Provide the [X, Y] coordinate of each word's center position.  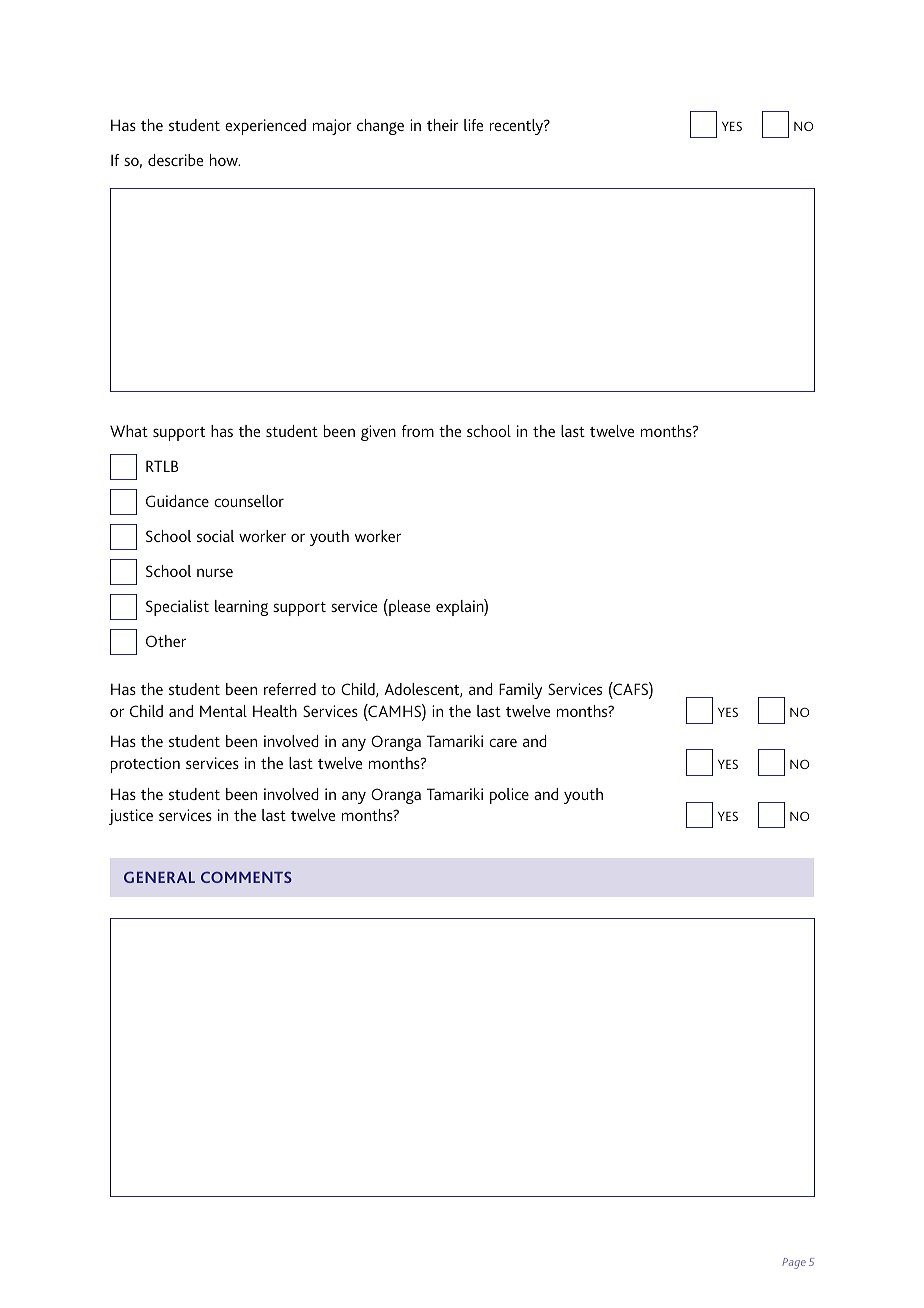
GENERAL [159, 877]
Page [794, 1263]
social [215, 536]
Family [520, 691]
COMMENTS [246, 877]
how [225, 160]
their [443, 125]
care [503, 742]
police [509, 796]
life [473, 125]
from [418, 431]
